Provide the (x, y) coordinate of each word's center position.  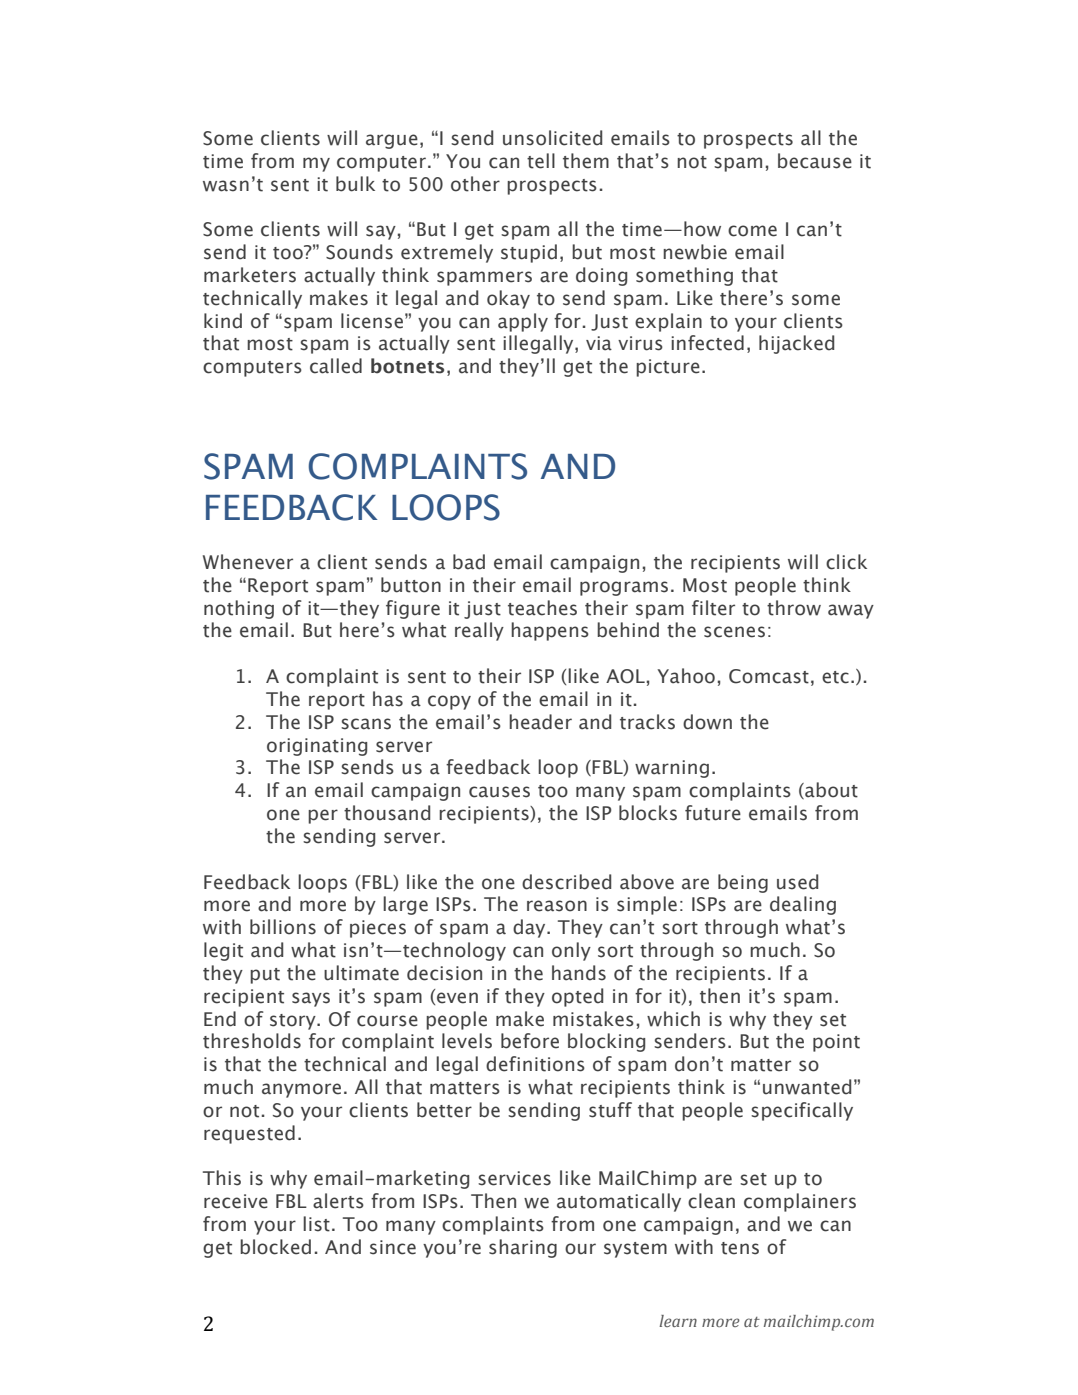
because (815, 161)
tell (541, 161)
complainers (800, 1202)
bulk (355, 184)
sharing (523, 1248)
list (316, 1224)
